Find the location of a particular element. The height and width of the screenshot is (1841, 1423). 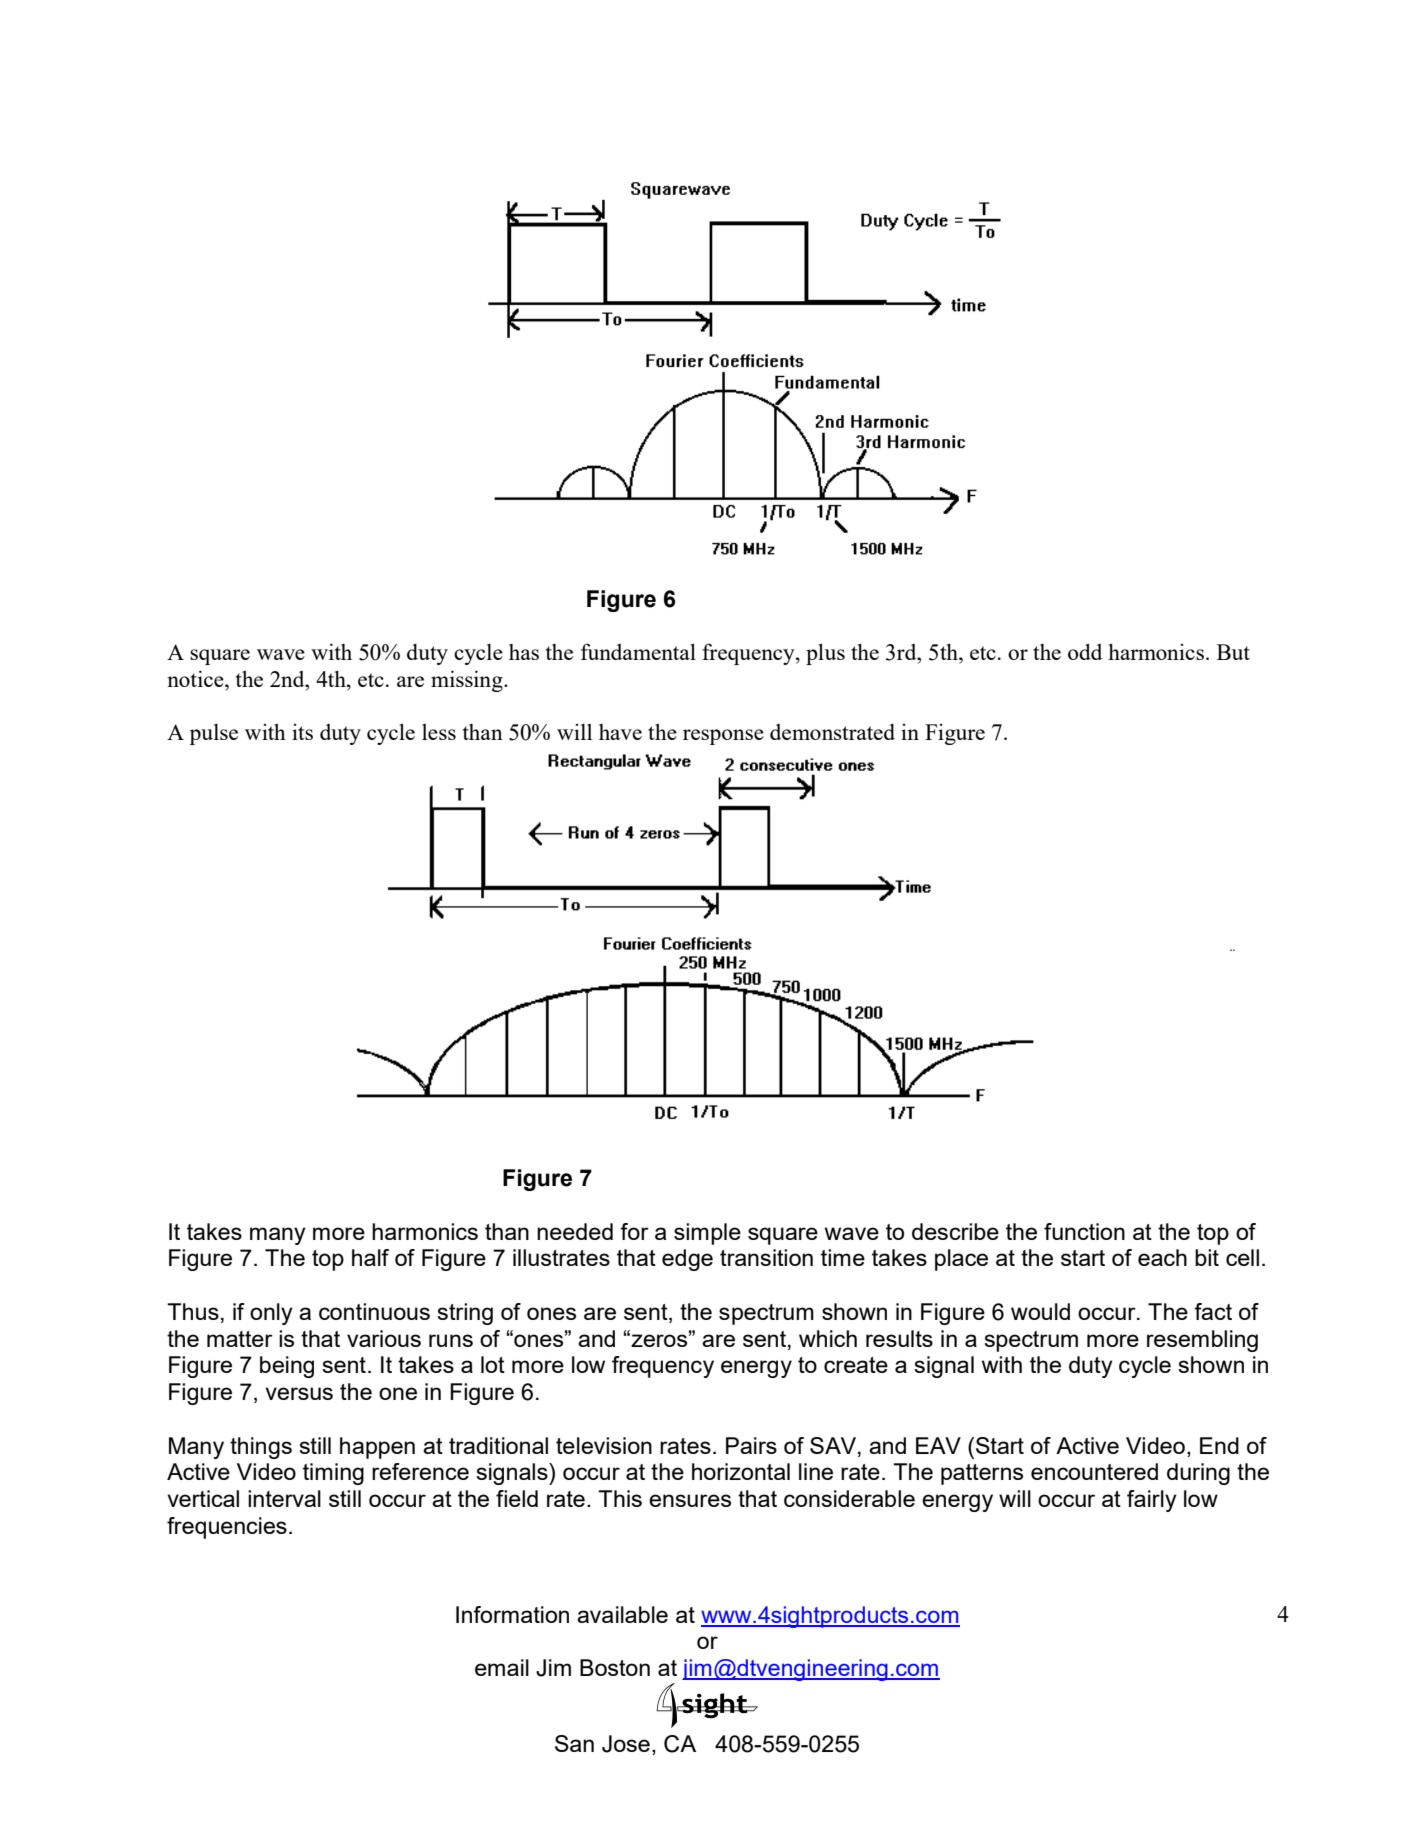

email is located at coordinates (502, 1667).
